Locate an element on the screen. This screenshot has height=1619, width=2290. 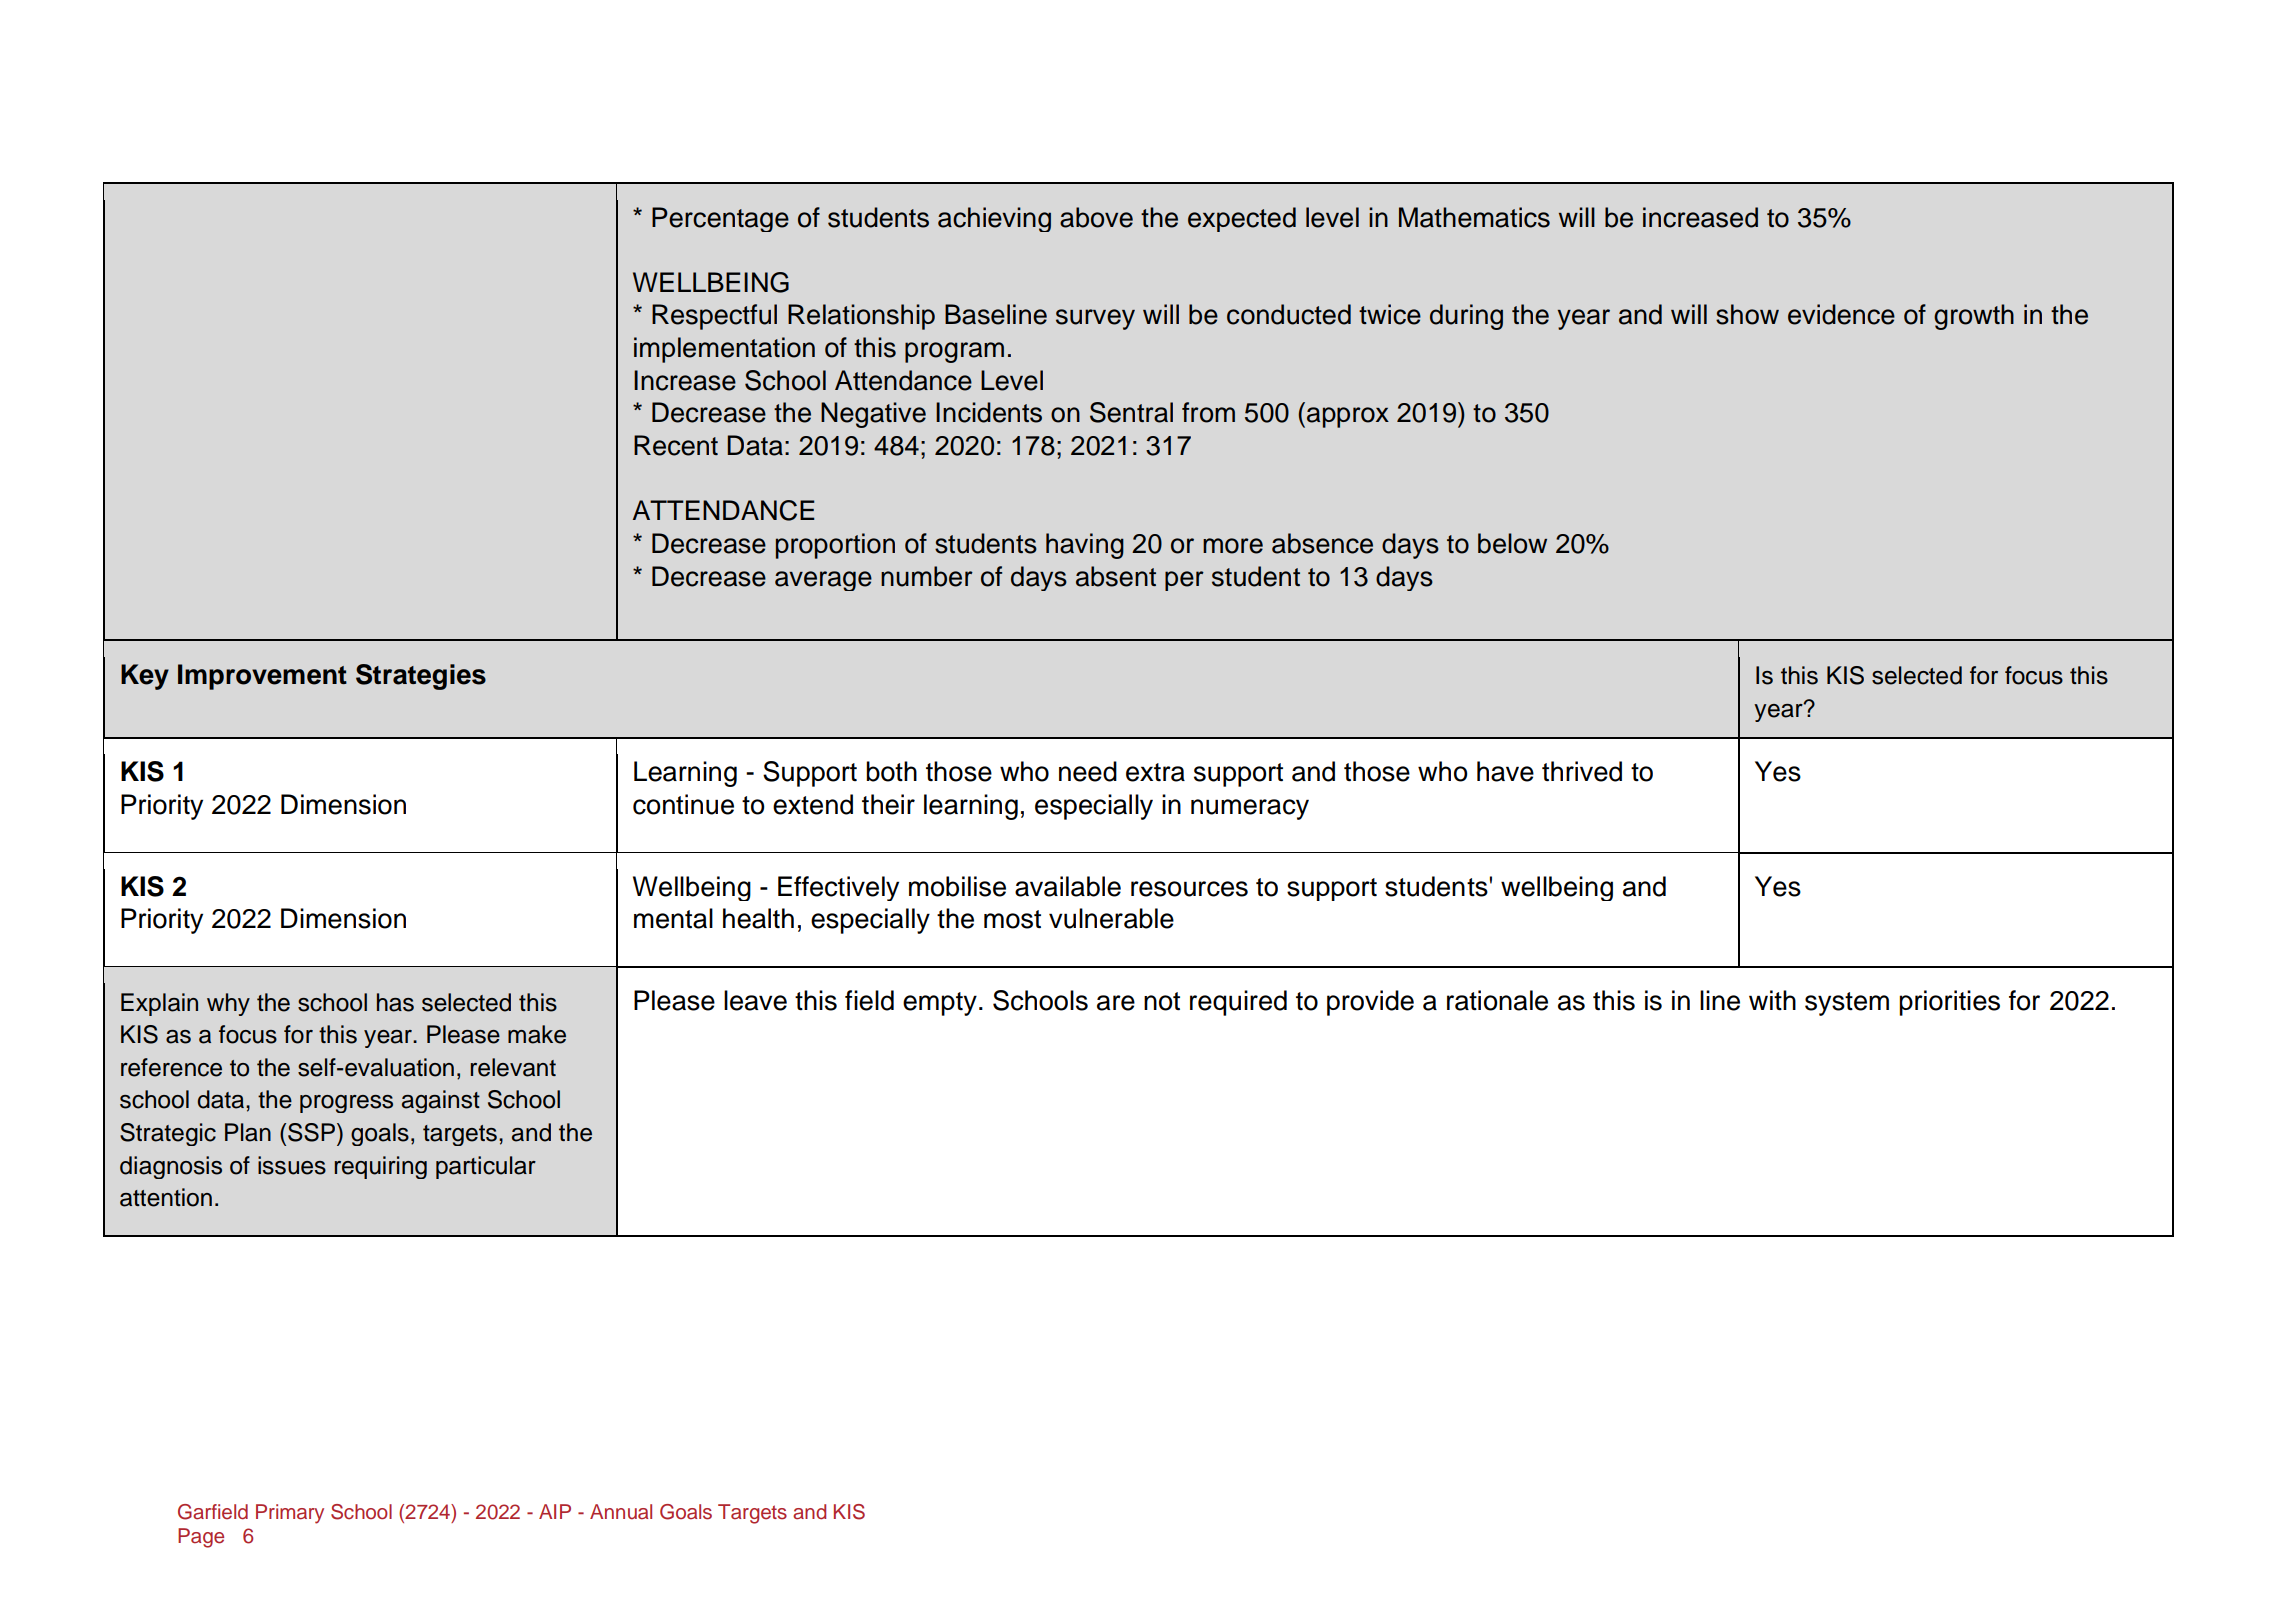
Annual is located at coordinates (621, 1512).
